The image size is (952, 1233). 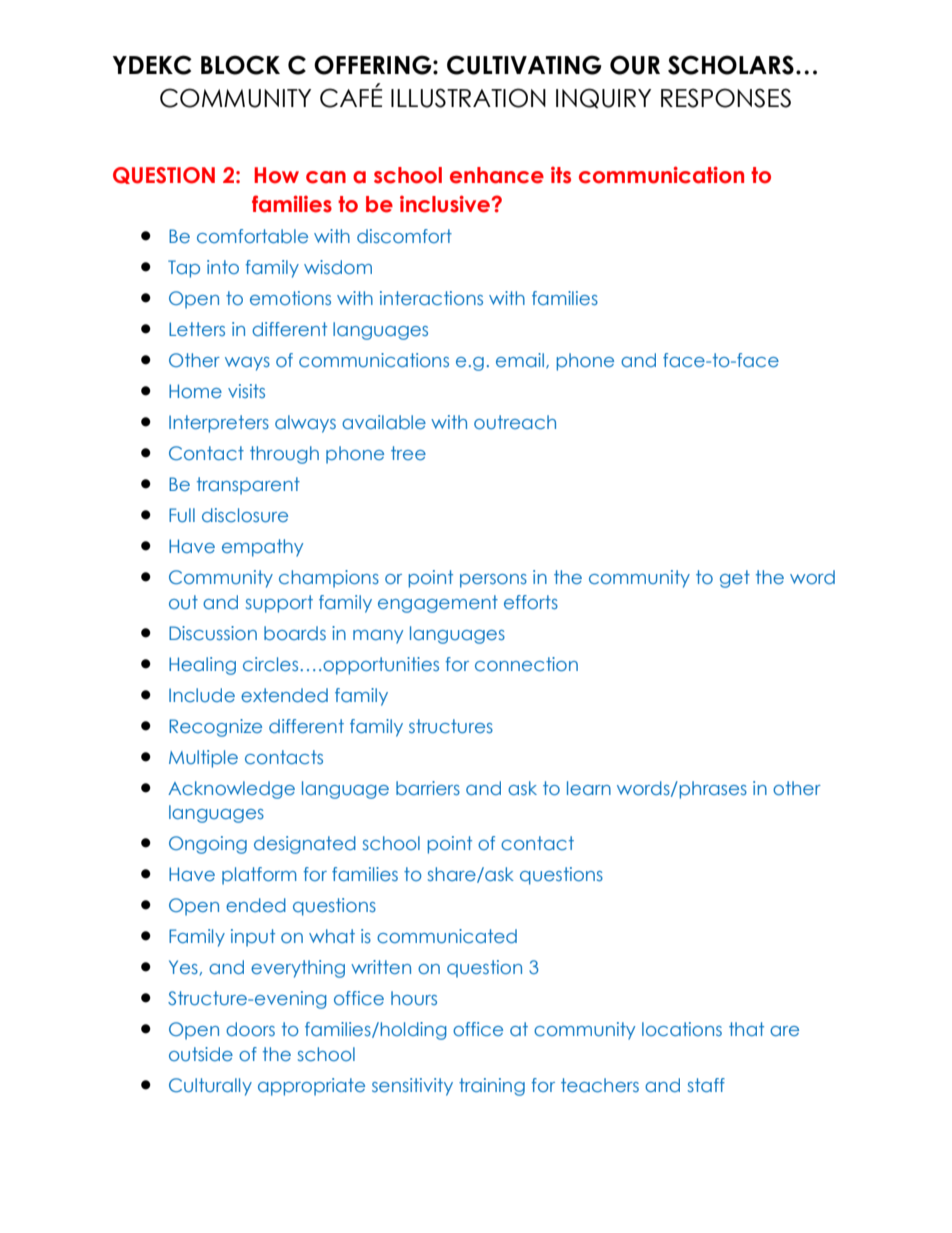 What do you see at coordinates (493, 581) in the document?
I see `persons` at bounding box center [493, 581].
